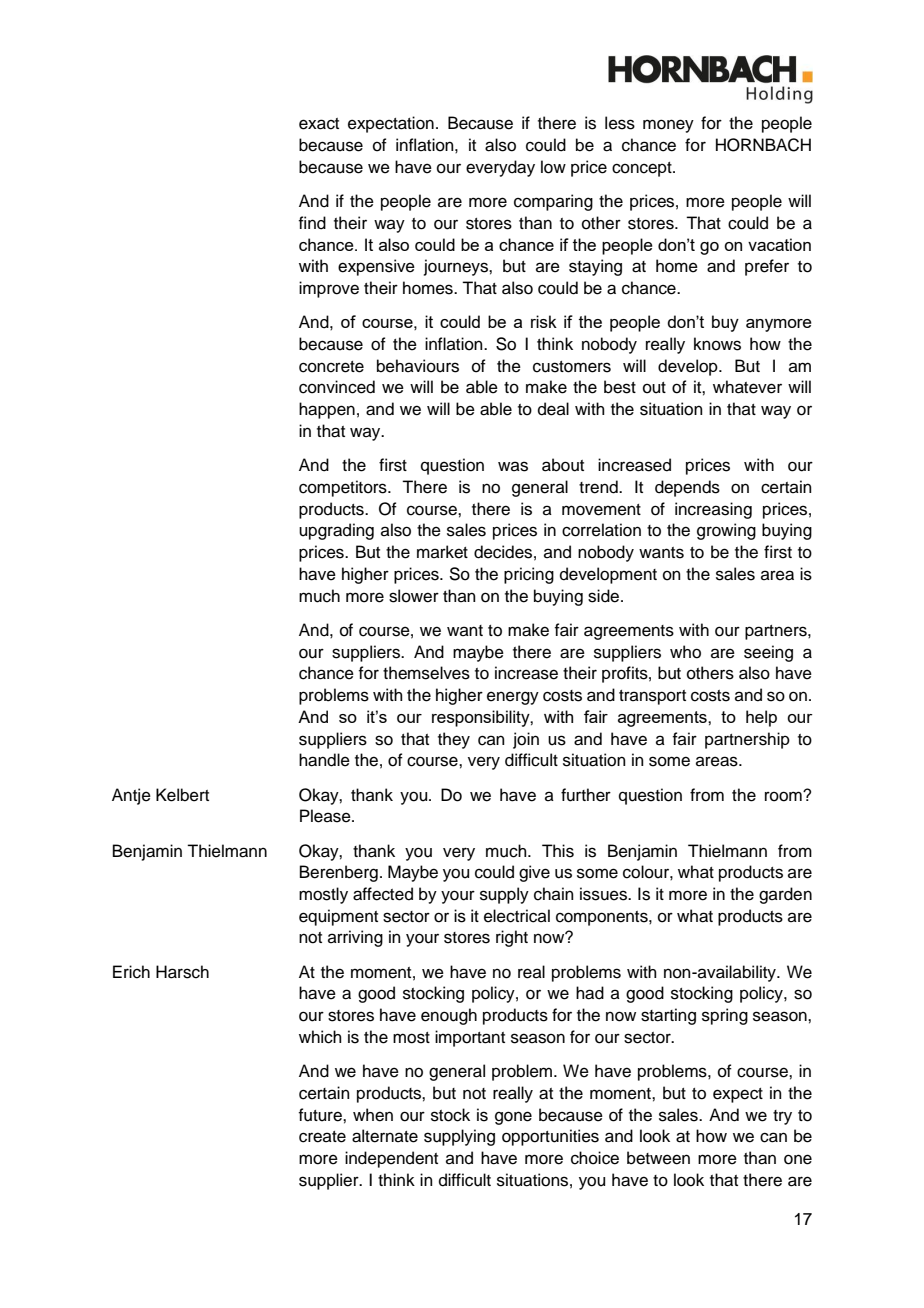  I want to click on exact, so click(319, 124).
